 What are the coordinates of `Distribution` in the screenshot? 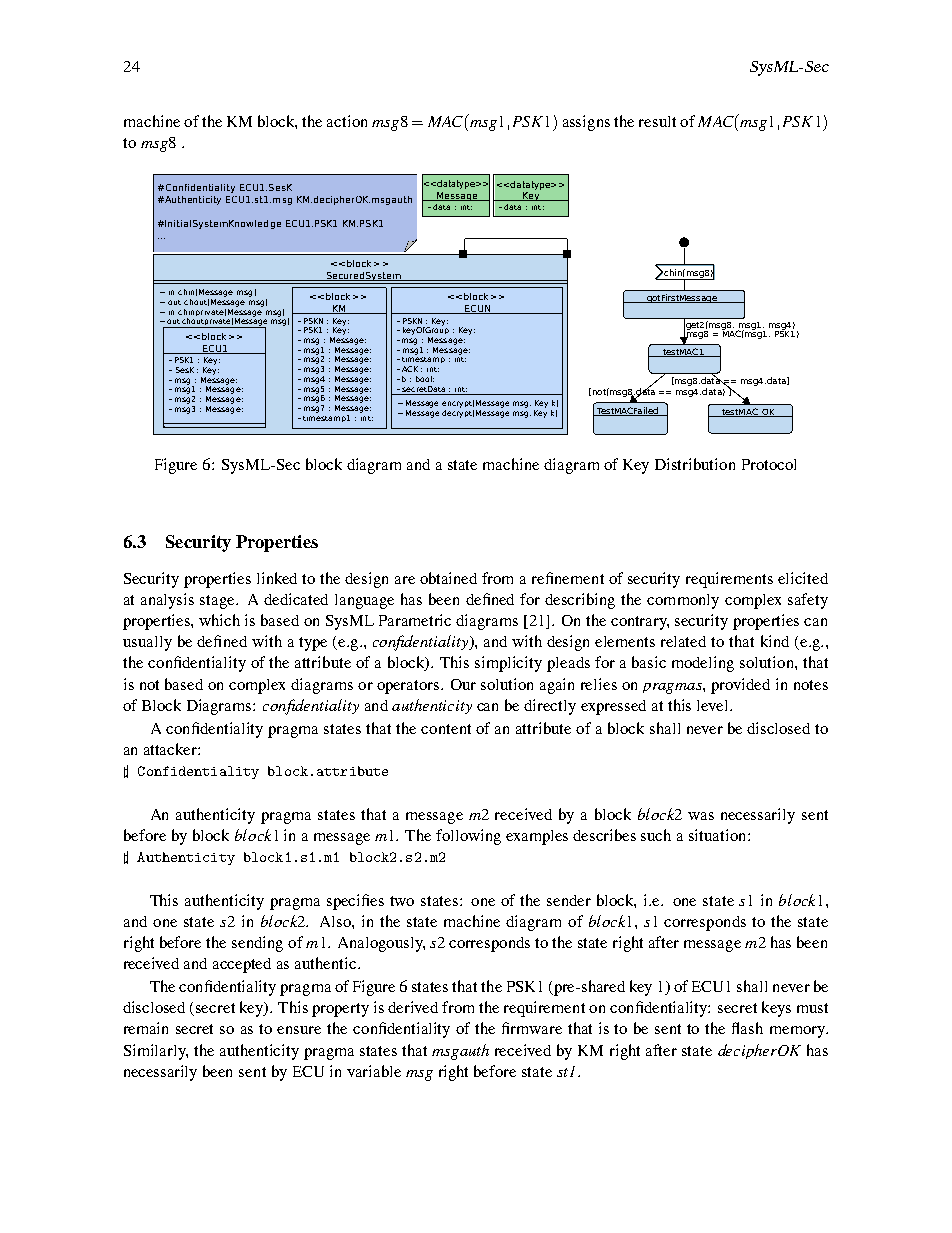 It's located at (695, 464).
